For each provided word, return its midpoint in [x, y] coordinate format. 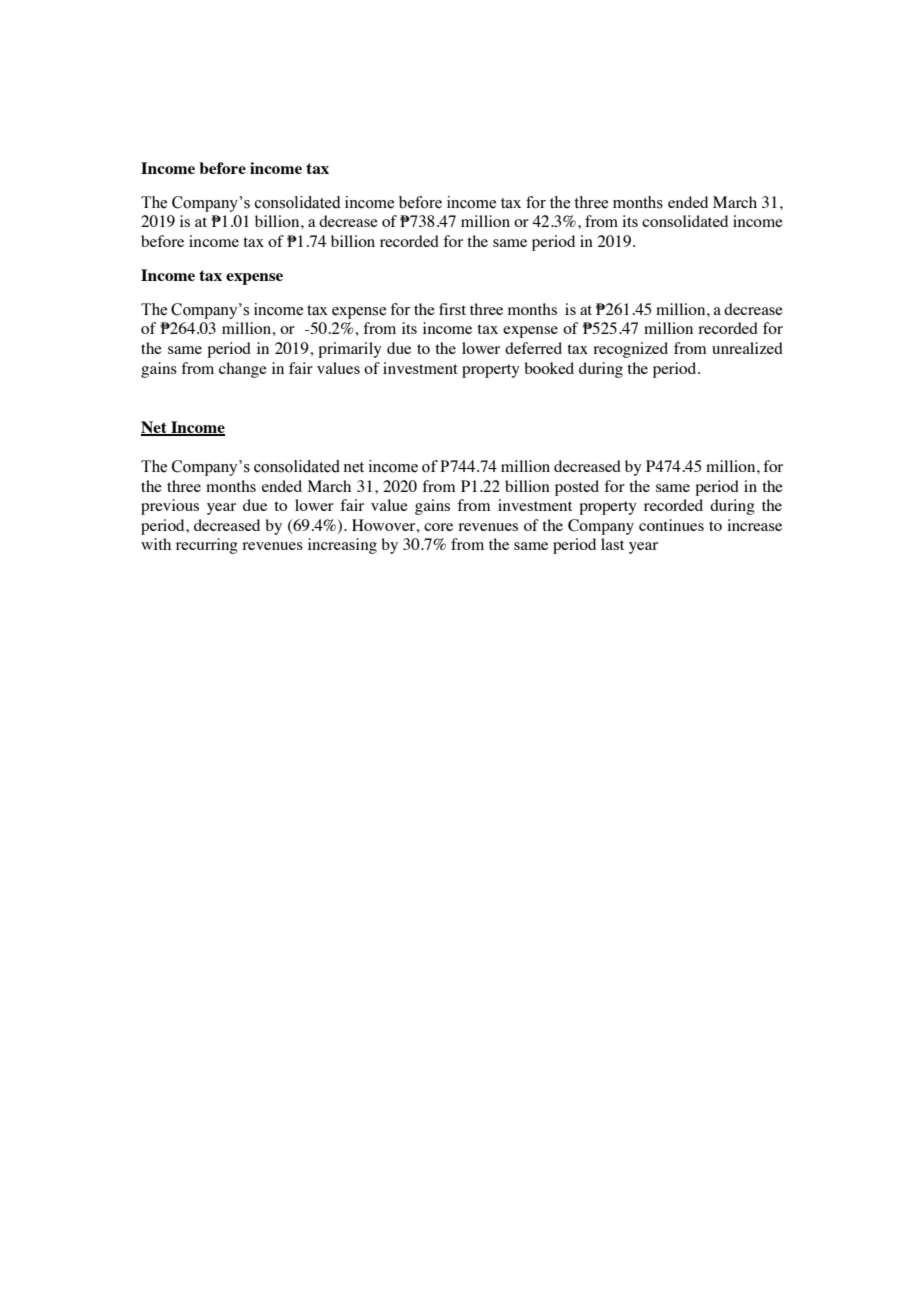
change [243, 370]
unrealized [747, 348]
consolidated [685, 221]
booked [549, 368]
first [452, 309]
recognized [630, 350]
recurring [207, 546]
